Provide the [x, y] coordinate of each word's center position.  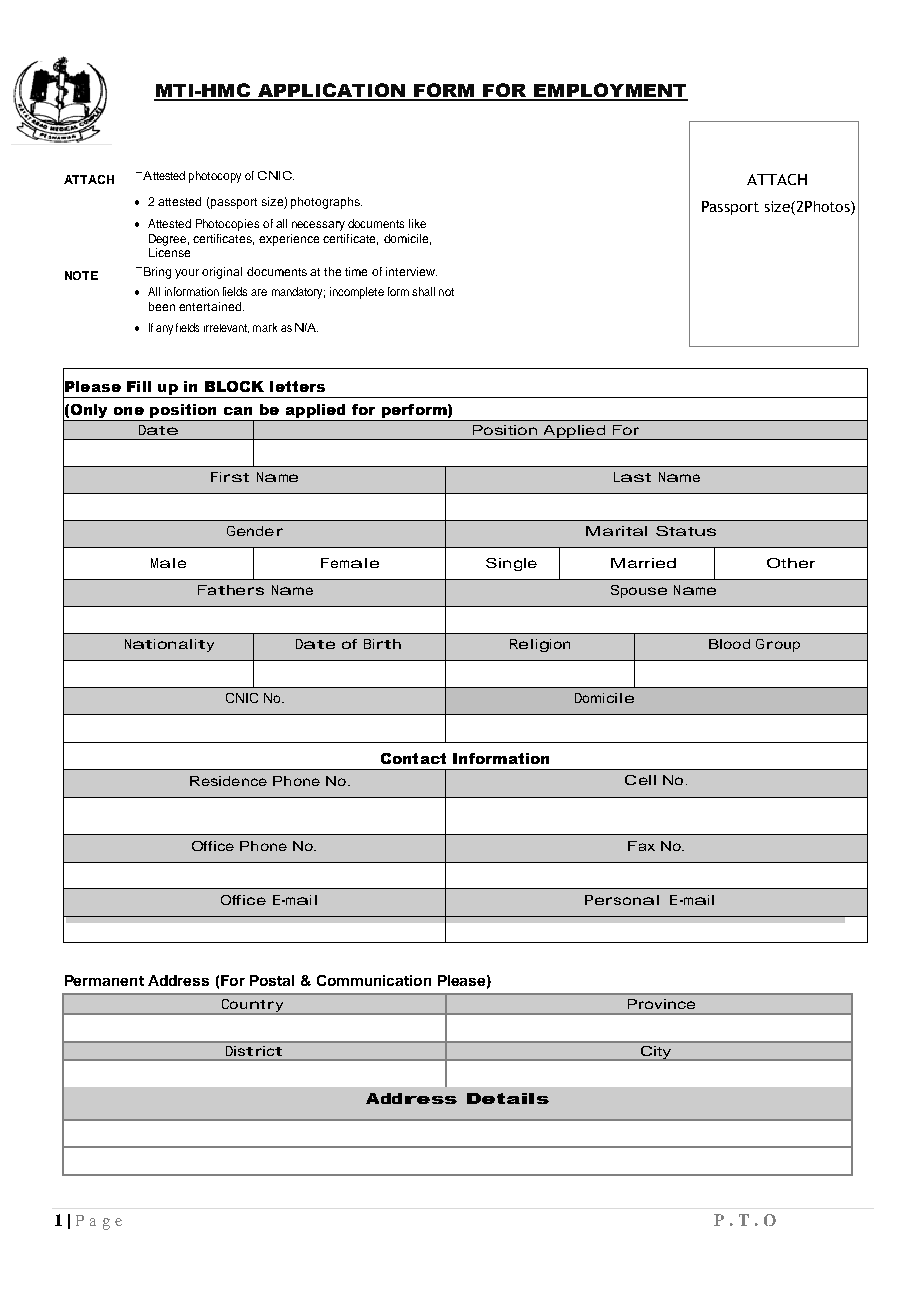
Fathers [231, 590]
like [417, 223]
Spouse [639, 591]
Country [252, 1007]
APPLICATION [331, 91]
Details [508, 1098]
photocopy [215, 177]
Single [511, 564]
